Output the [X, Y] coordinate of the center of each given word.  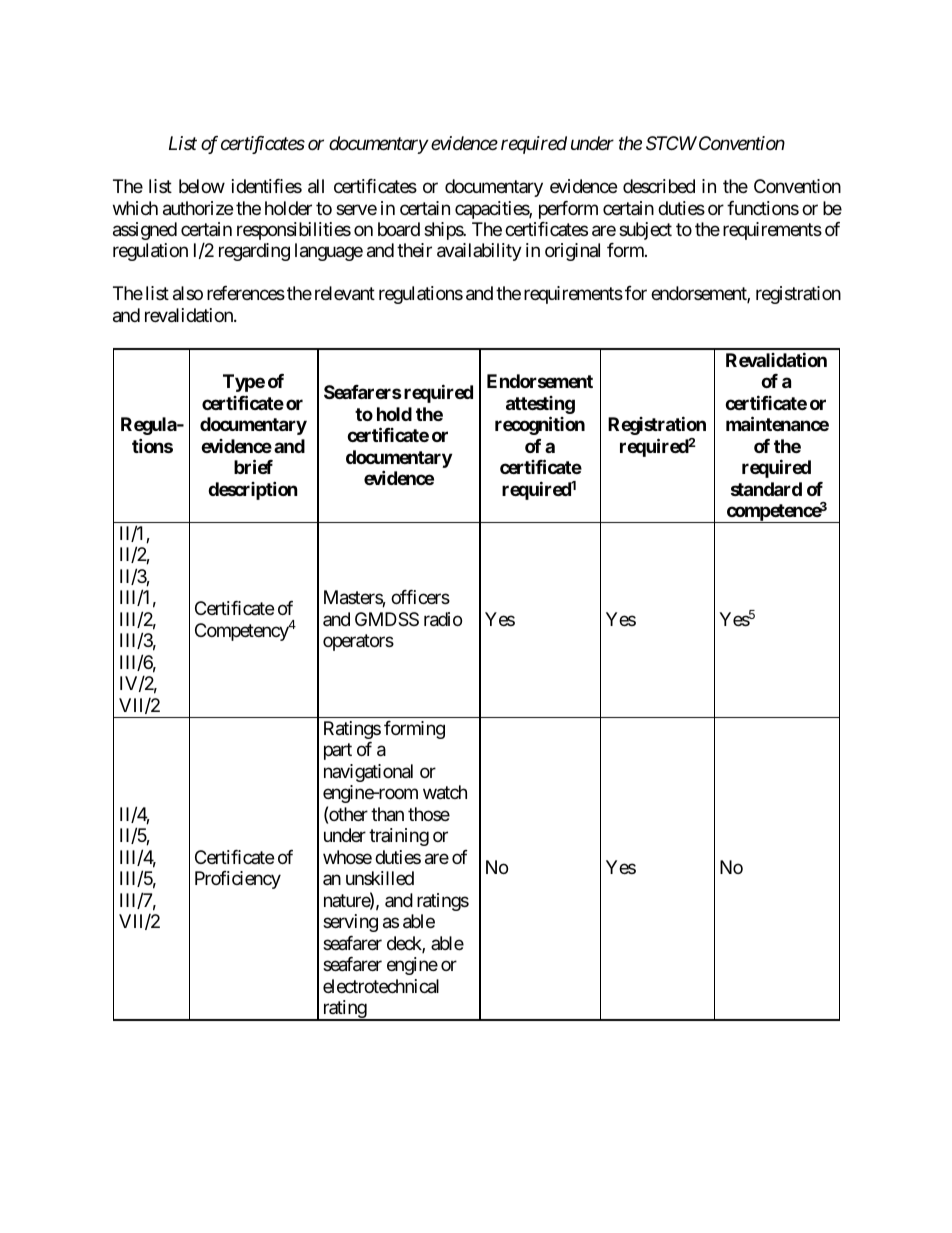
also [188, 293]
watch [445, 792]
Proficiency [238, 880]
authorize [198, 208]
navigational [368, 773]
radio [443, 619]
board [399, 229]
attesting [540, 406]
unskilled [380, 878]
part [338, 752]
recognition [540, 425]
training [399, 837]
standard [766, 489]
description [253, 490]
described [659, 186]
